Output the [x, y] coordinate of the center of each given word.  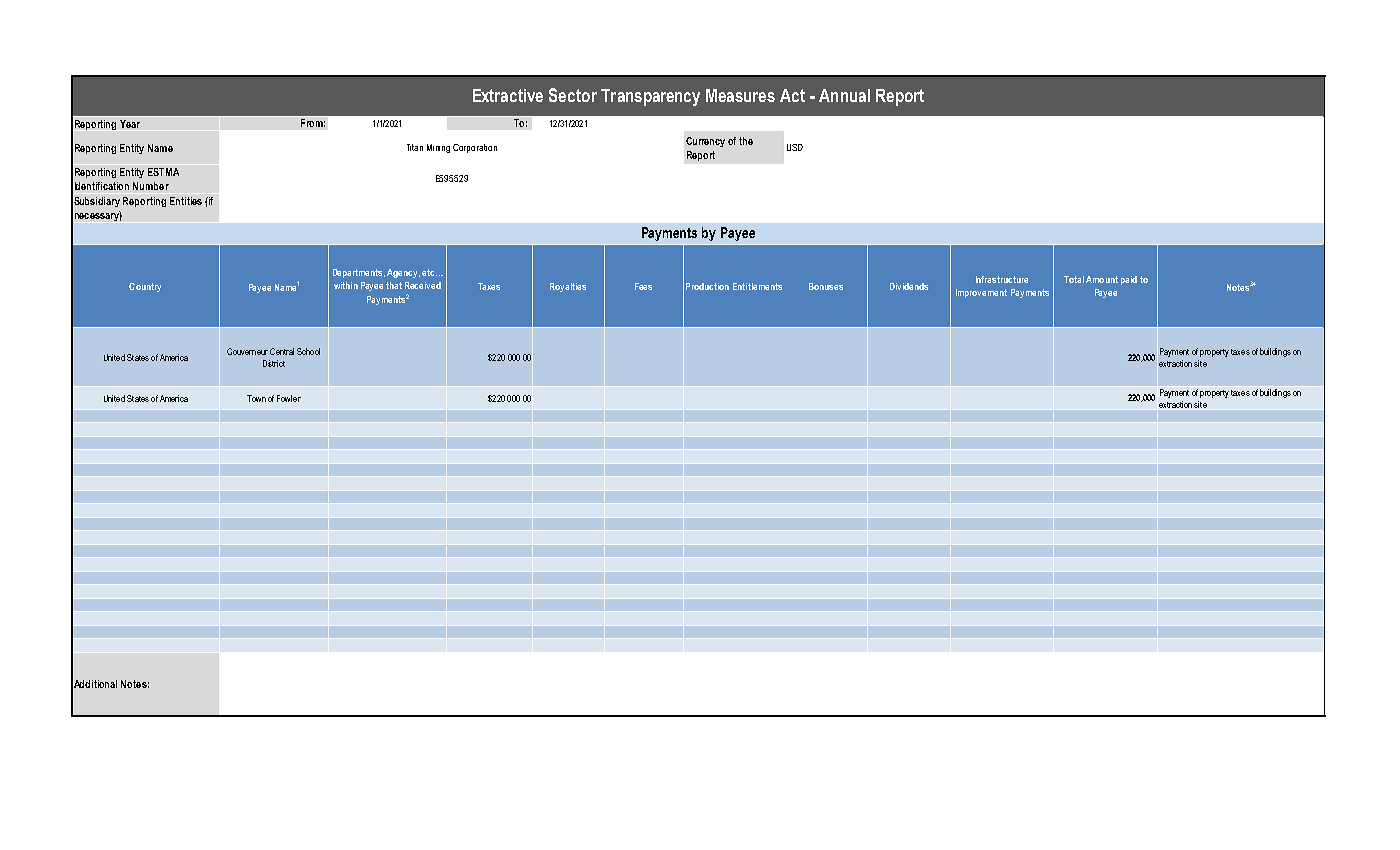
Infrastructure [1002, 279]
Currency [705, 142]
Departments [359, 273]
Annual [844, 95]
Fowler [289, 398]
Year [130, 124]
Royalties [568, 287]
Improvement [981, 293]
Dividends [909, 286]
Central [282, 351]
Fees [643, 286]
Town [256, 398]
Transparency [650, 97]
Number [151, 186]
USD [795, 147]
